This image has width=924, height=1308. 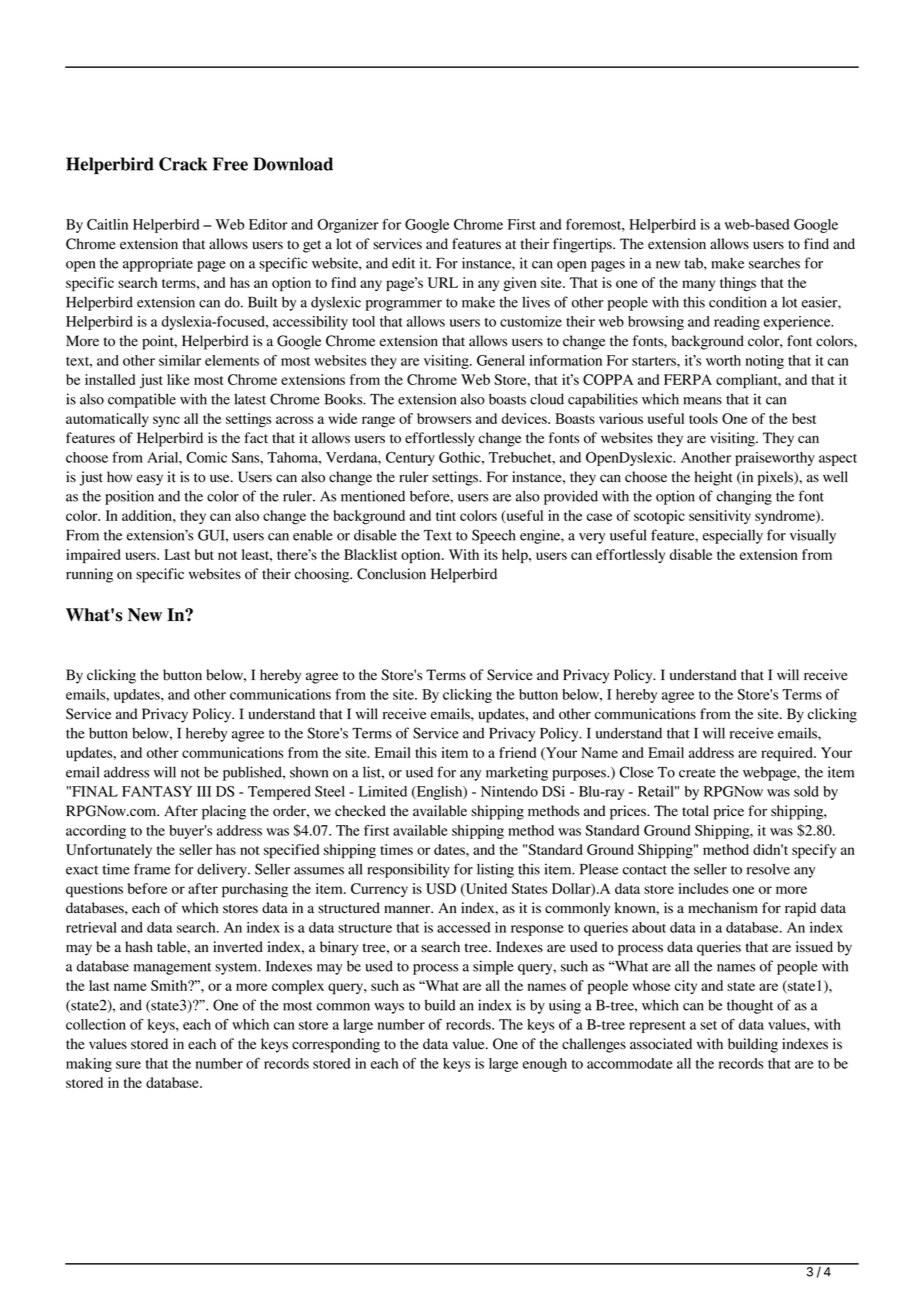 What do you see at coordinates (391, 574) in the image?
I see `Conclusion` at bounding box center [391, 574].
